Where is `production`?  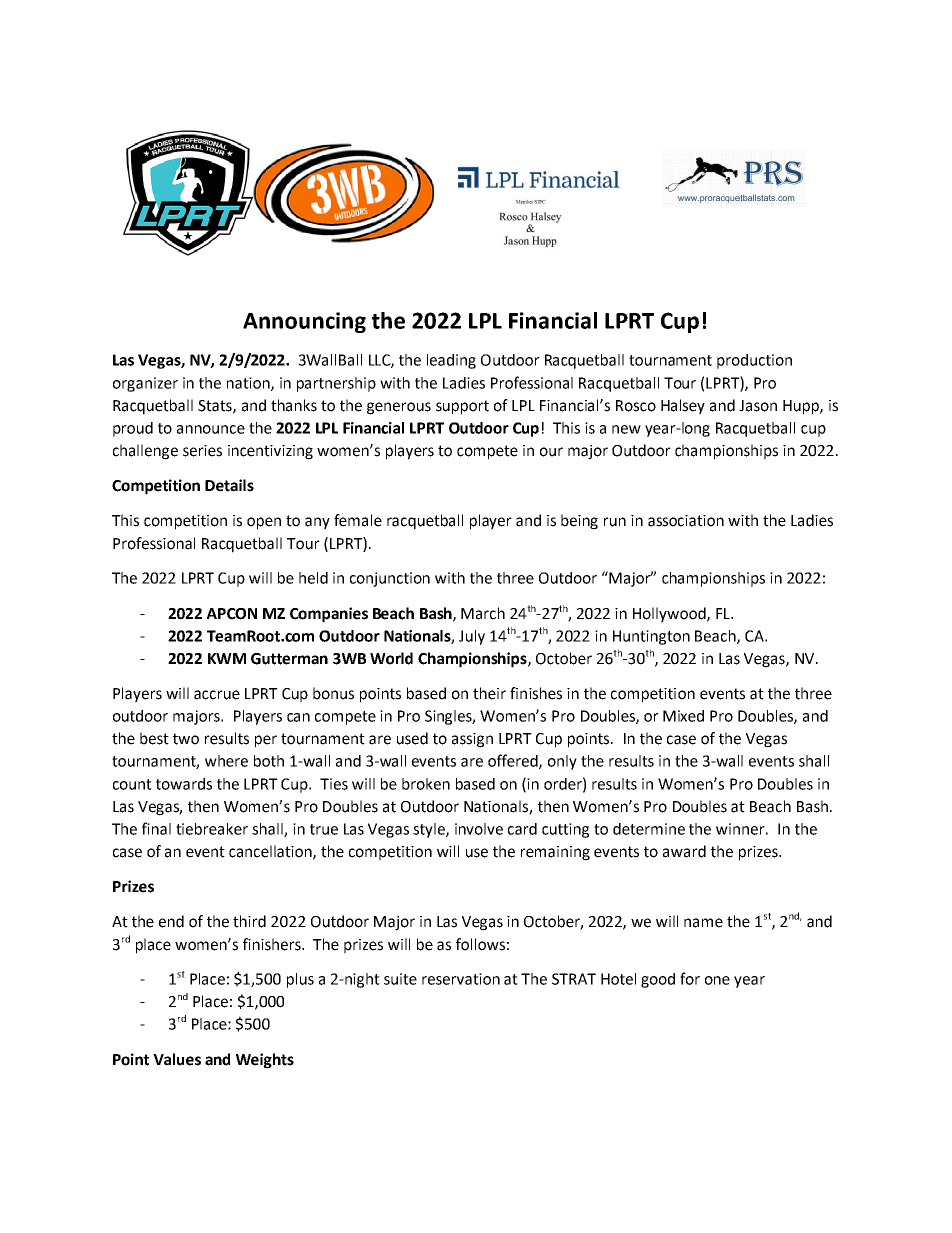
production is located at coordinates (754, 361).
